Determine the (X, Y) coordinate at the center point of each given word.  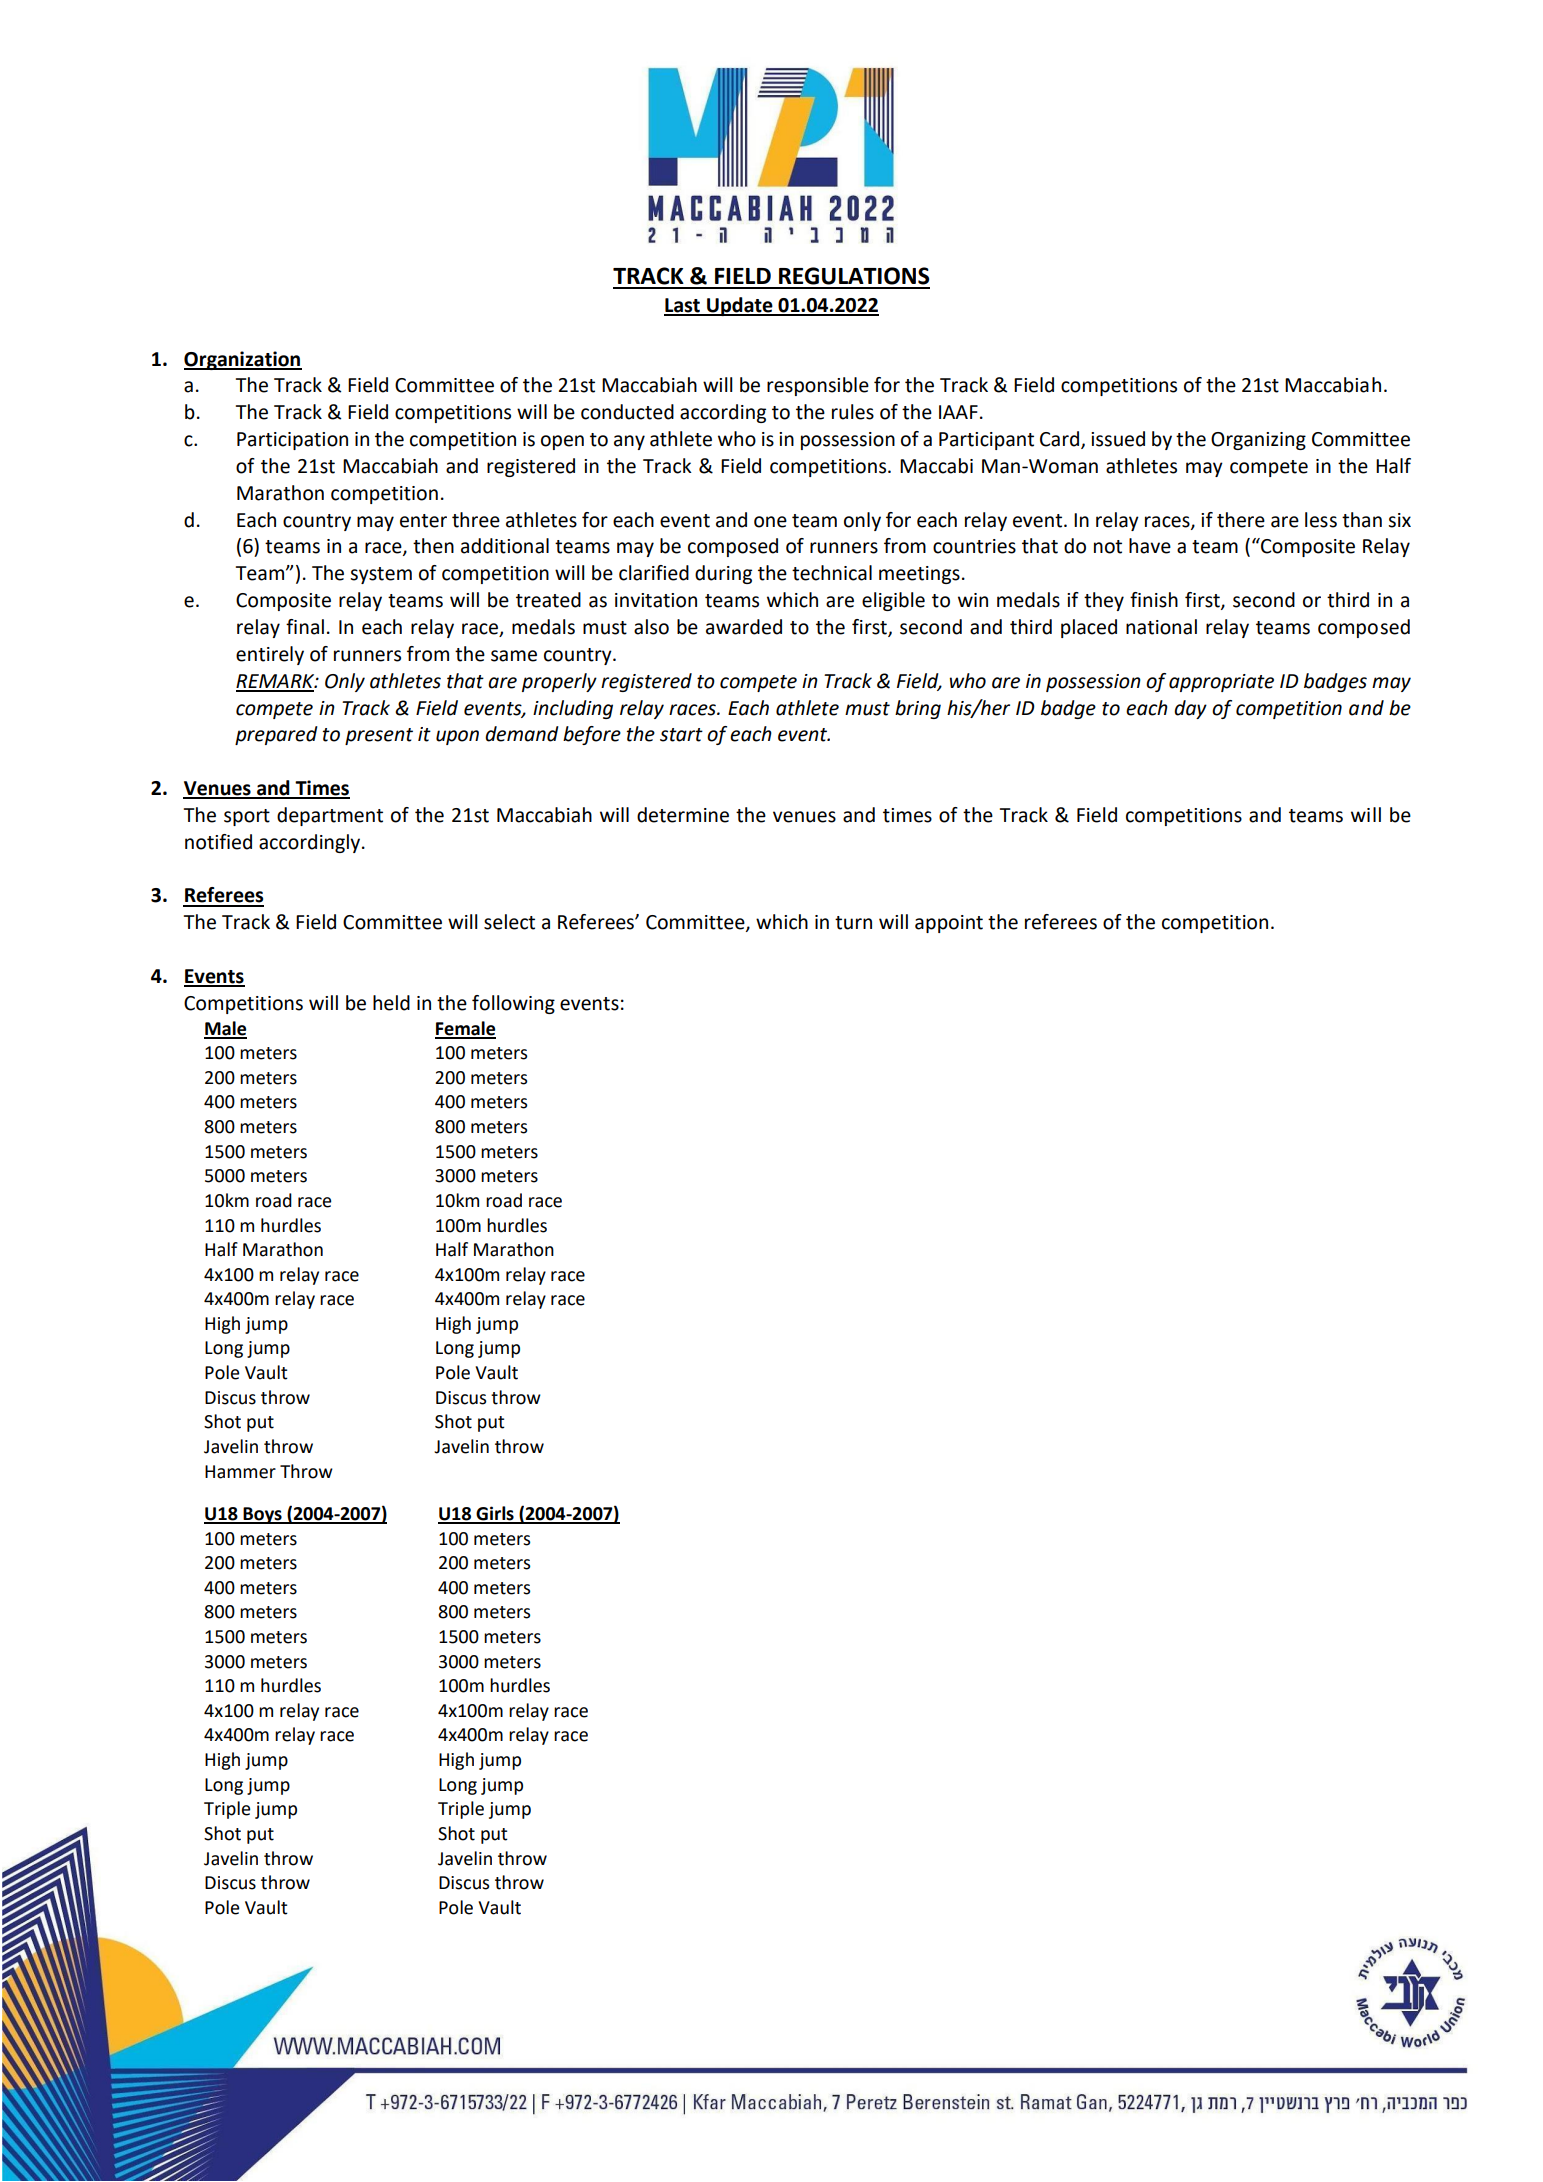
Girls (495, 1514)
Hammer (240, 1472)
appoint (949, 924)
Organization (243, 360)
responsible (818, 386)
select (509, 922)
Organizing (1258, 441)
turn (853, 923)
